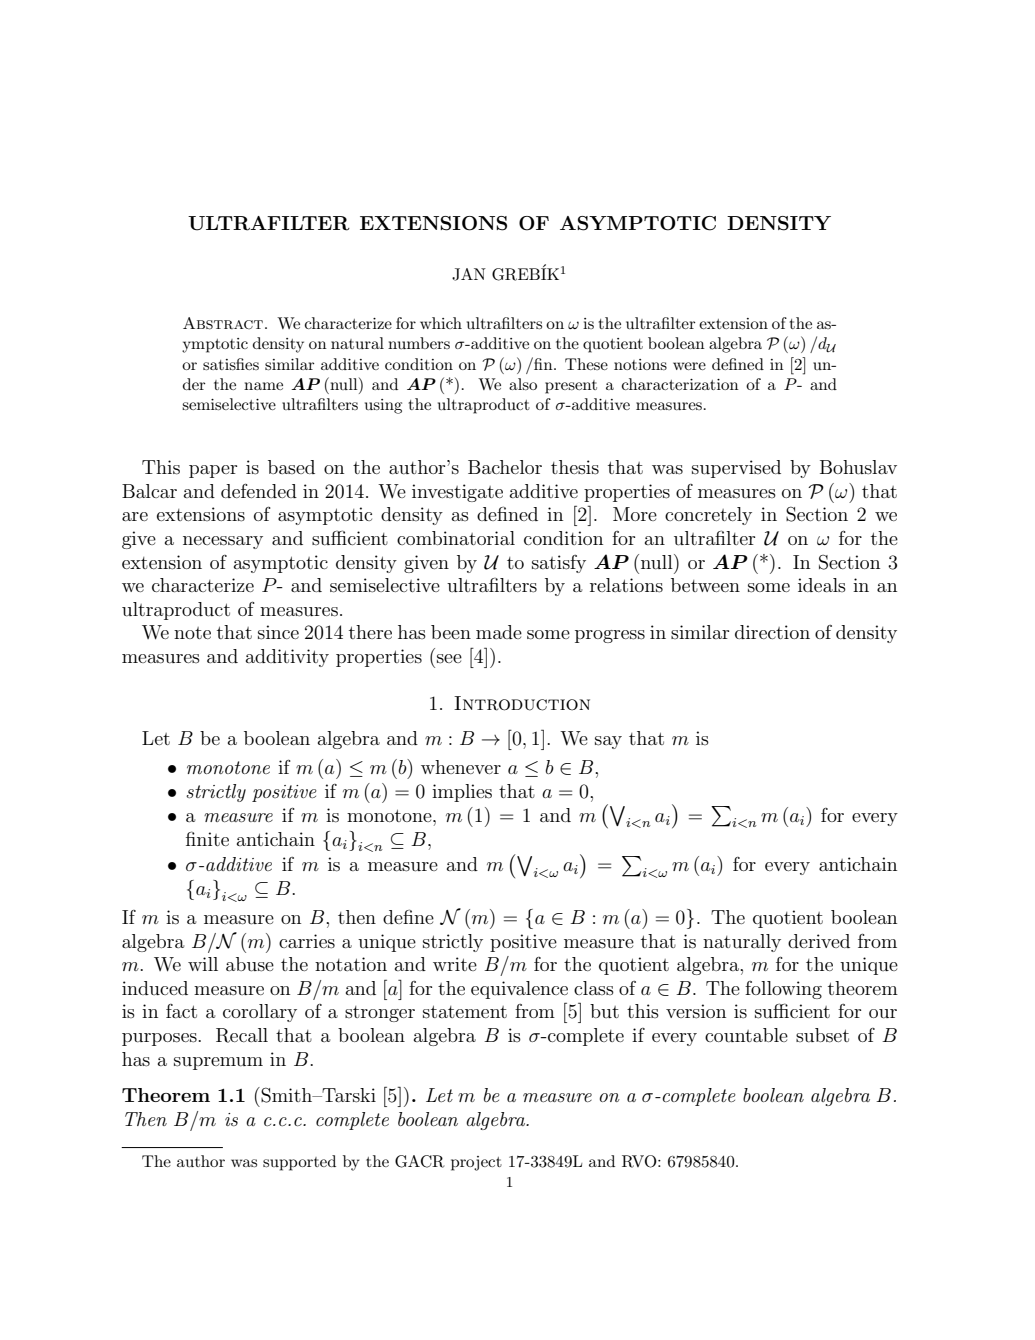 The image size is (1035, 1340). I want to click on JAN, so click(469, 274).
